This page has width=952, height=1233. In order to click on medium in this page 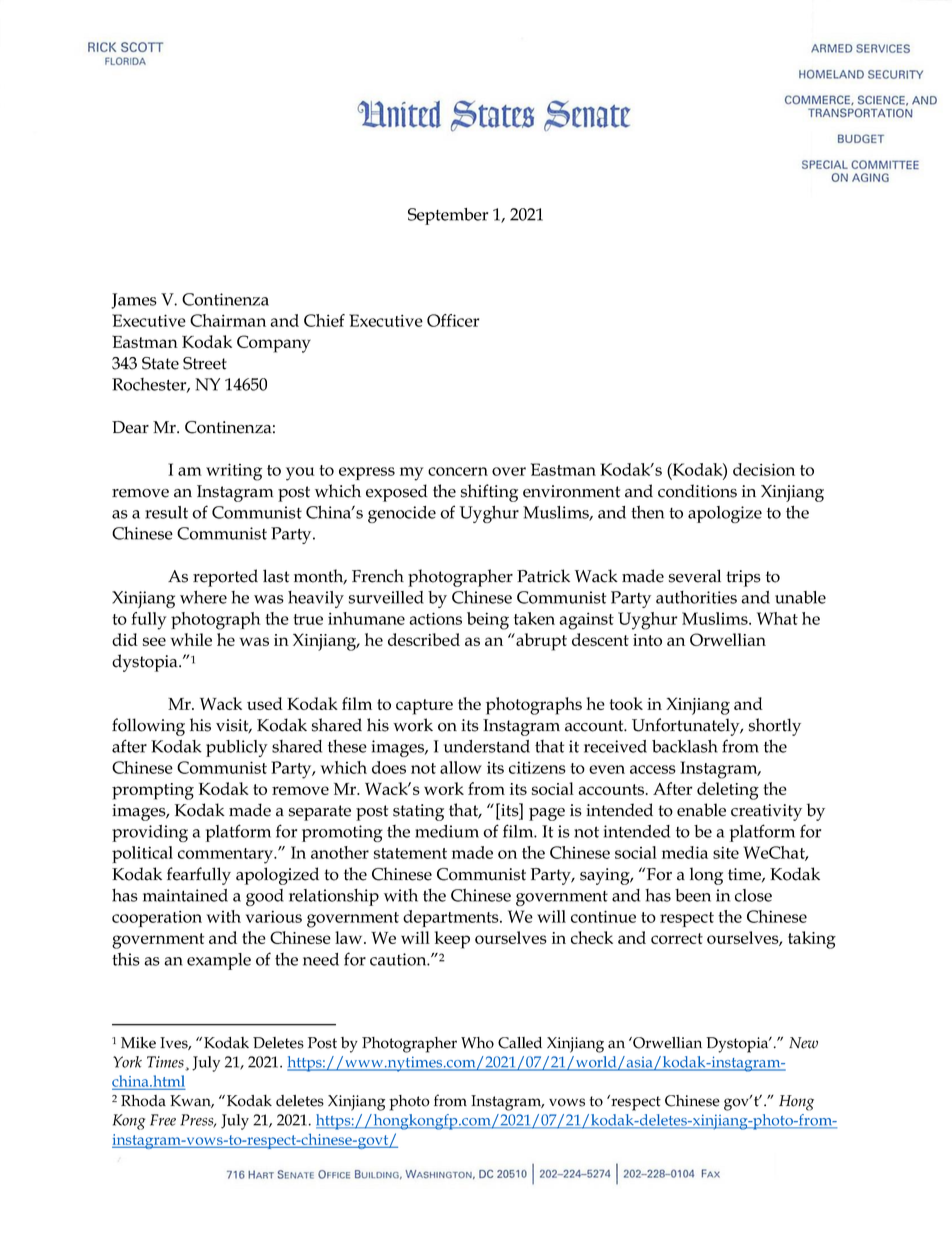, I will do `click(447, 831)`.
